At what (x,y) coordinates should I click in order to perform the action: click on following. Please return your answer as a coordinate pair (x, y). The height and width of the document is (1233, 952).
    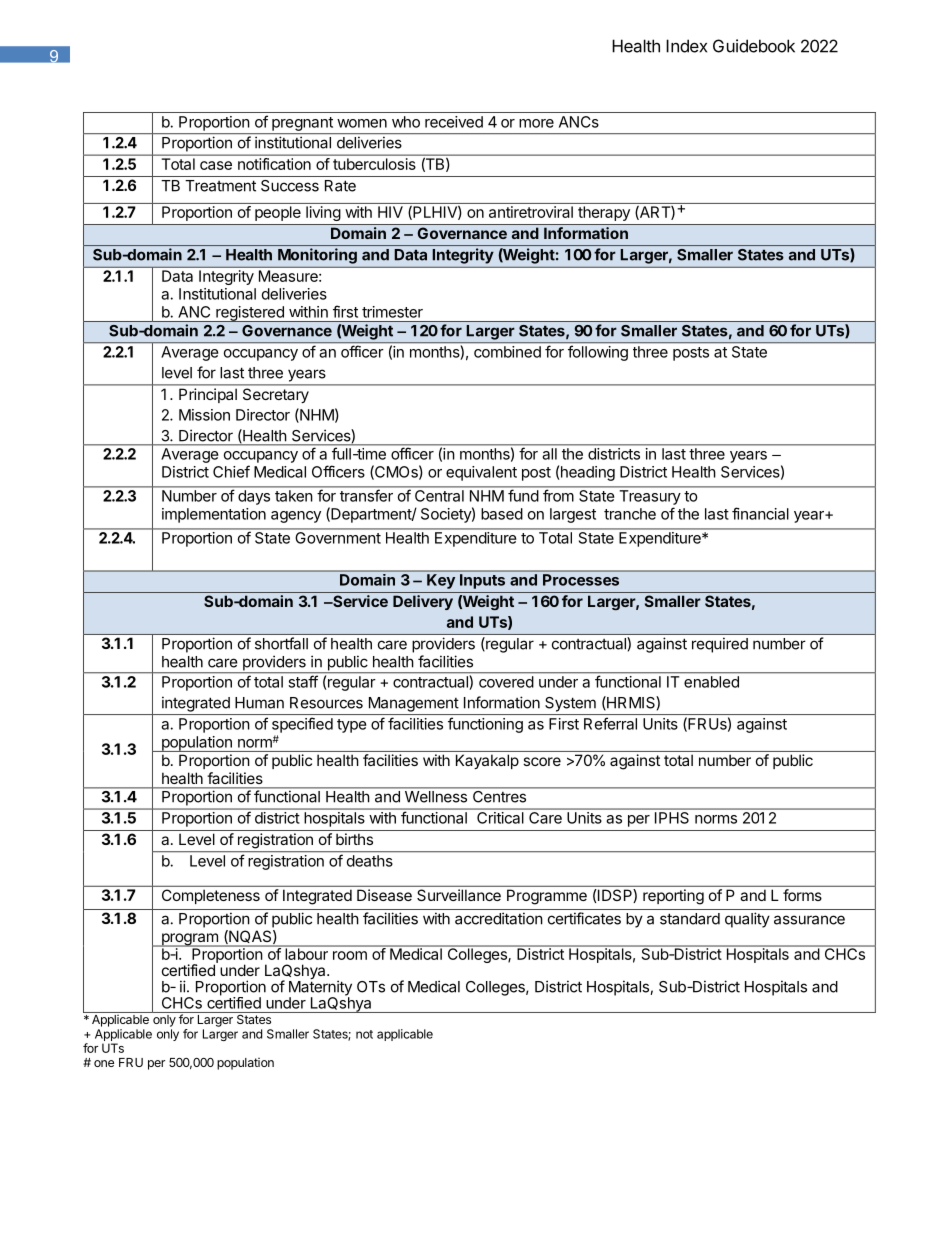
    Looking at the image, I should click on (598, 353).
